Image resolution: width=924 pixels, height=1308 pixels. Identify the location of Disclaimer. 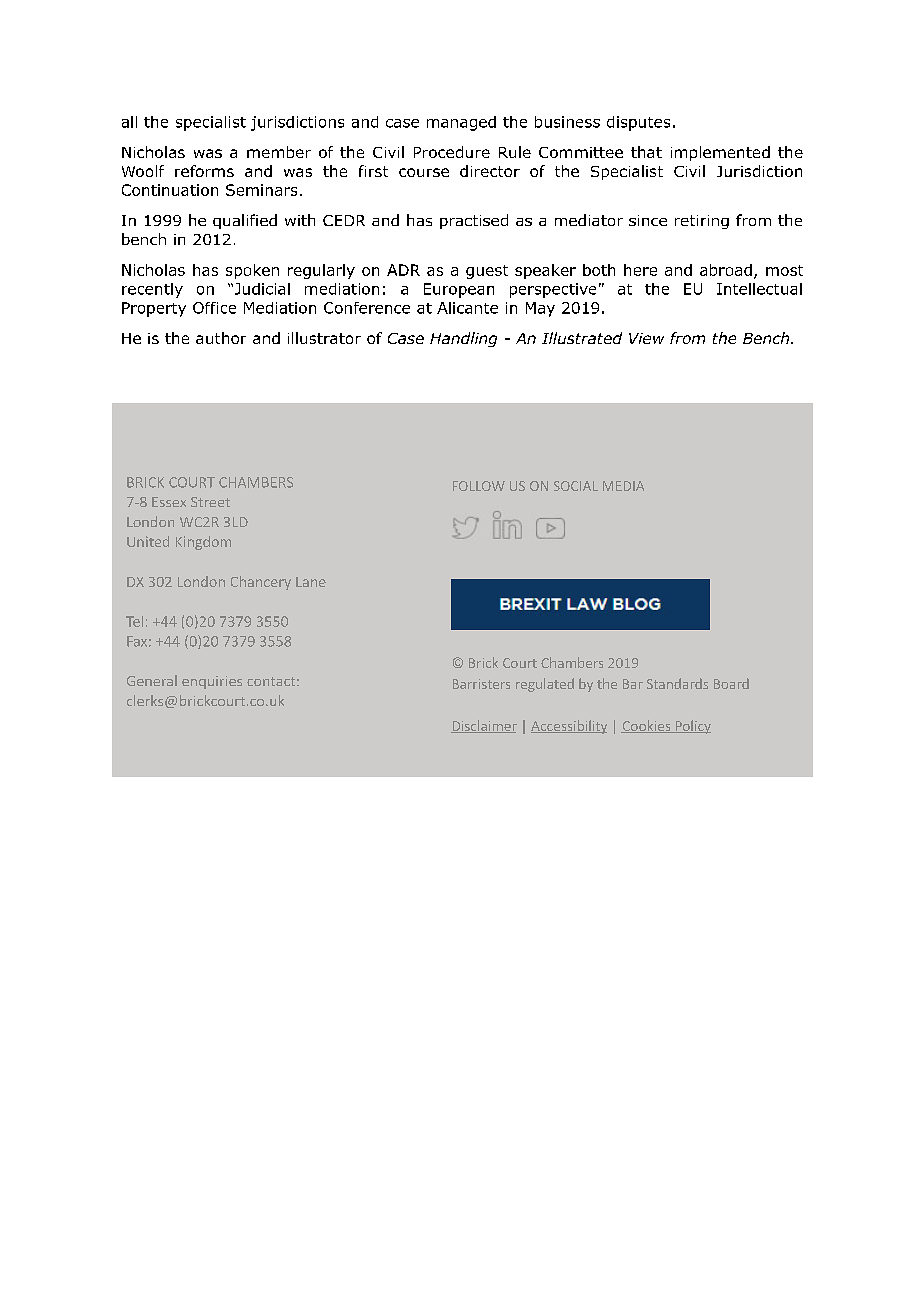
(484, 726).
